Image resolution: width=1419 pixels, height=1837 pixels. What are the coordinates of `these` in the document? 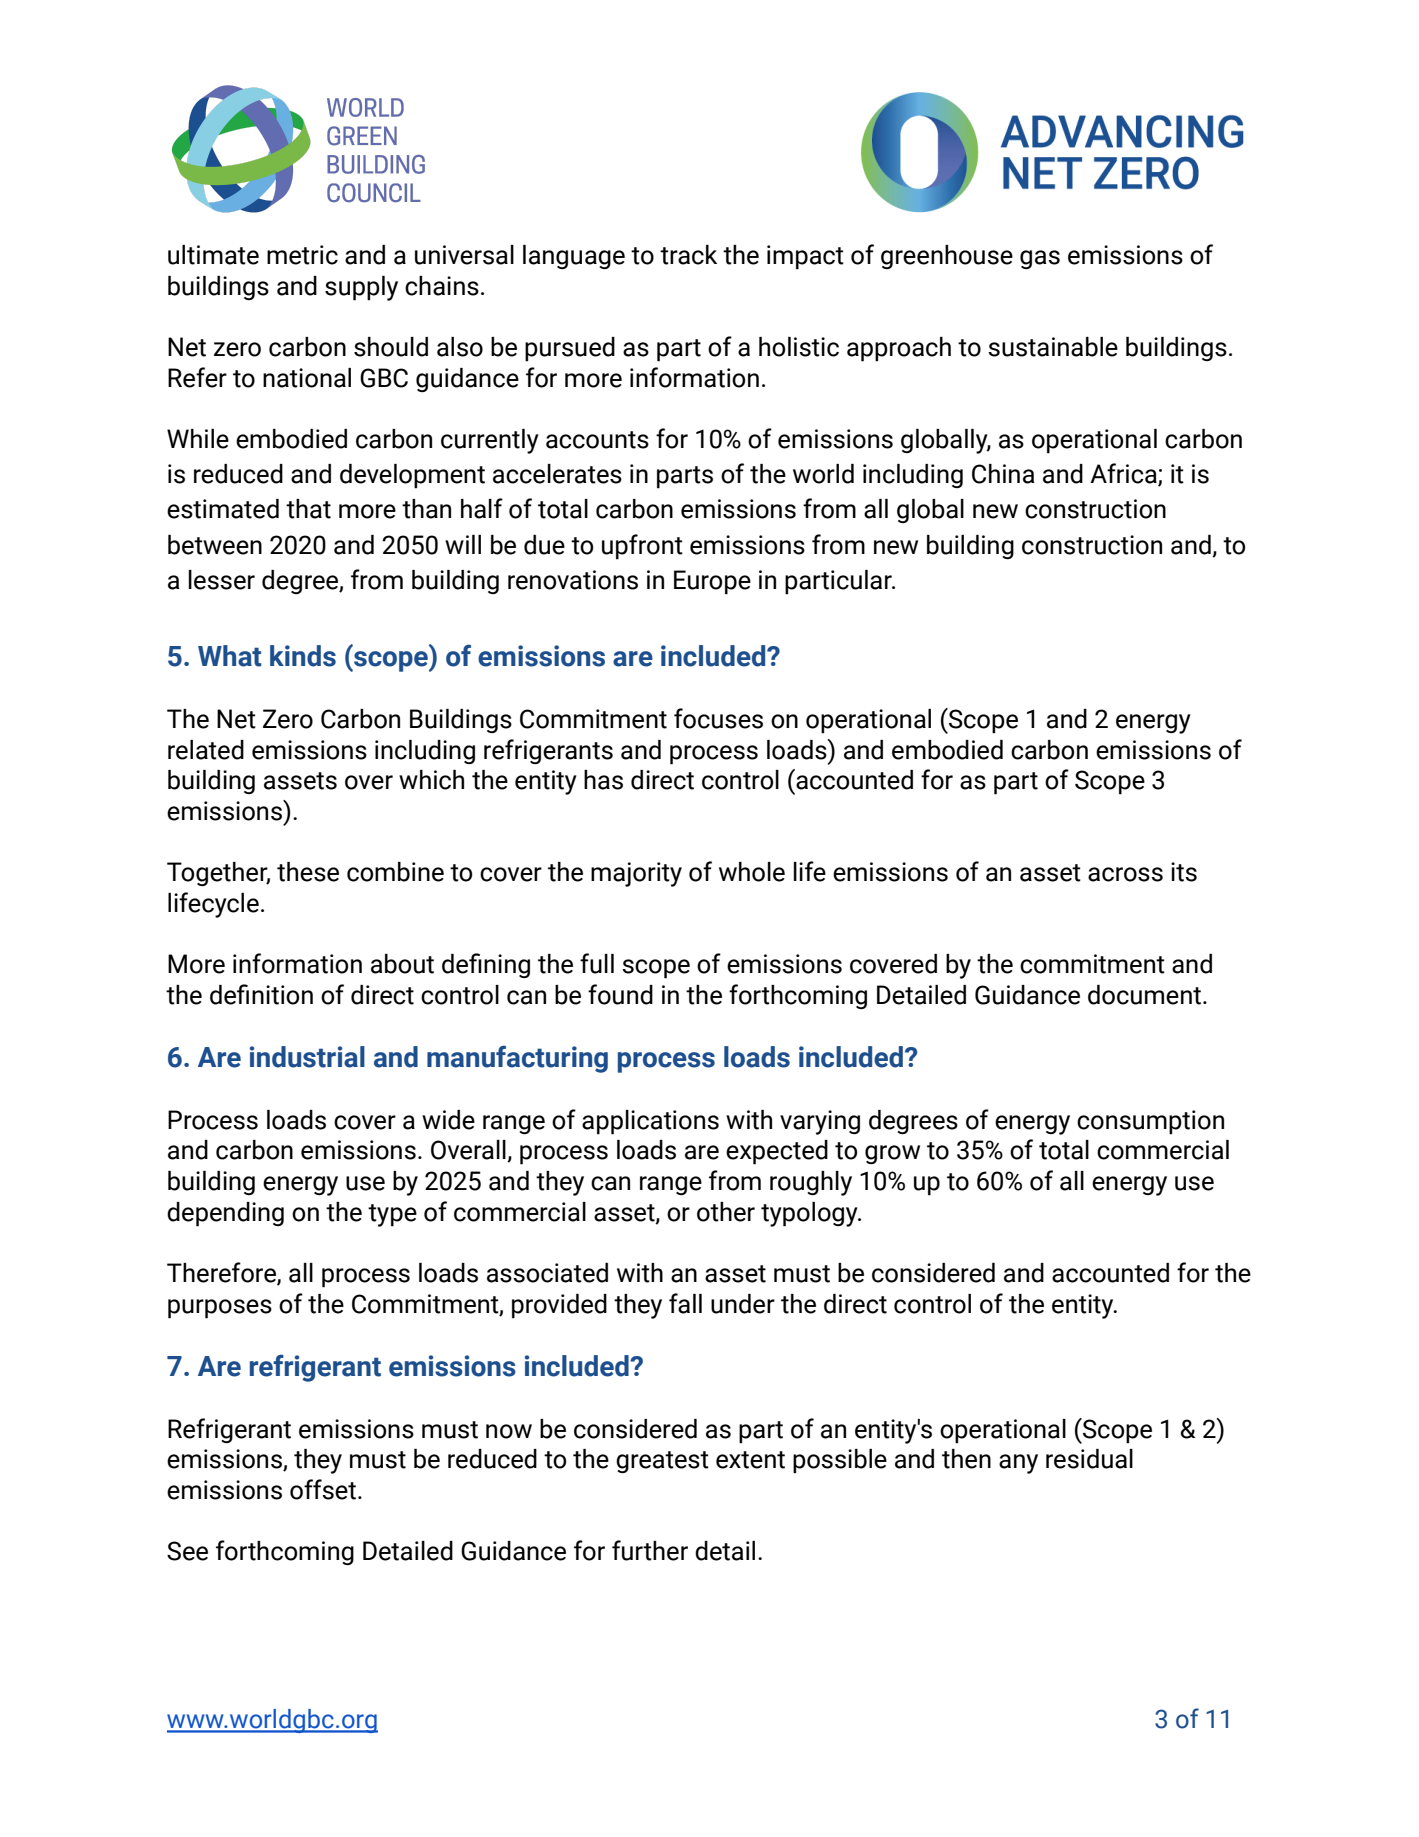 It's located at (308, 872).
